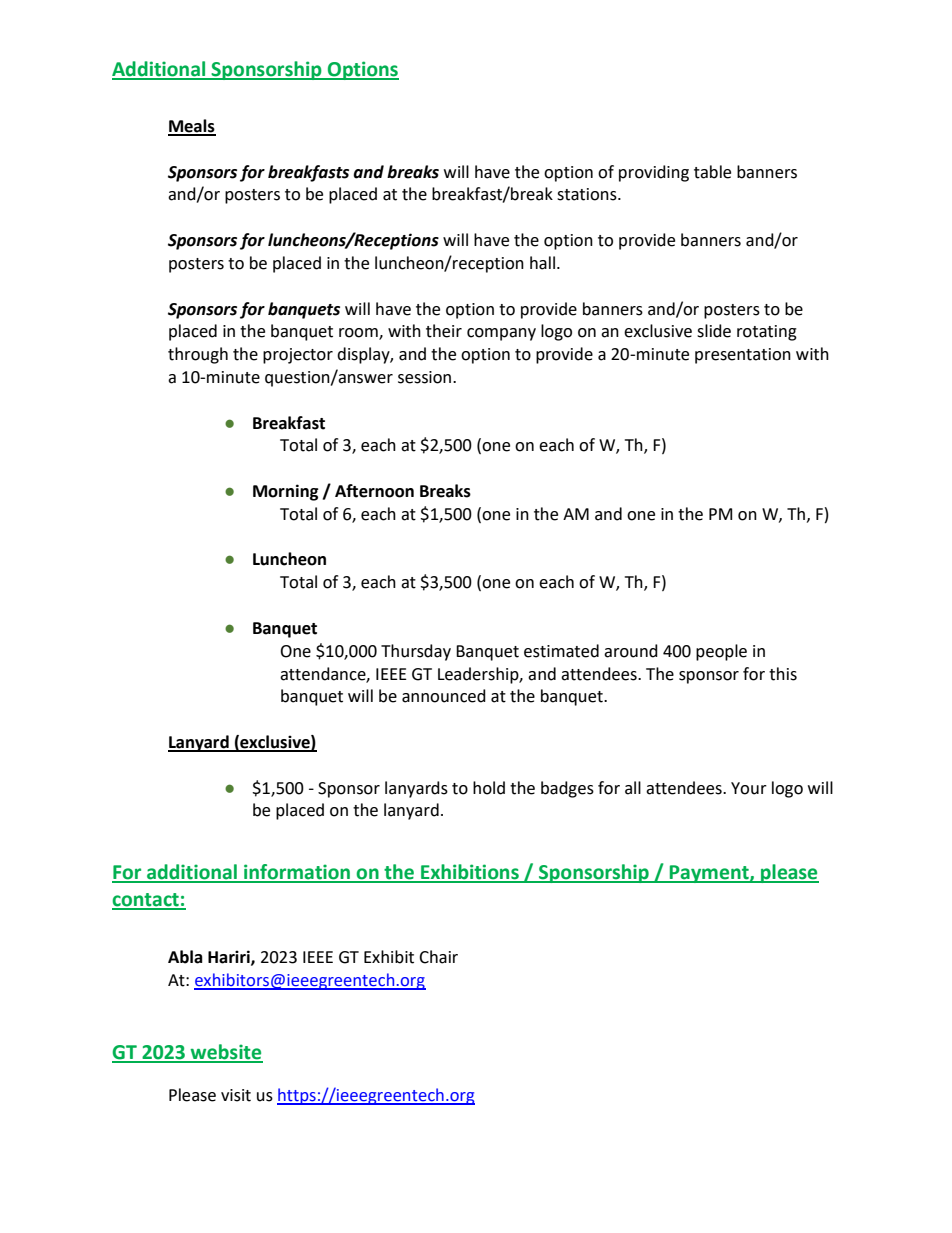 This page has width=952, height=1233. Describe the element at coordinates (749, 788) in the page. I see `Your` at that location.
